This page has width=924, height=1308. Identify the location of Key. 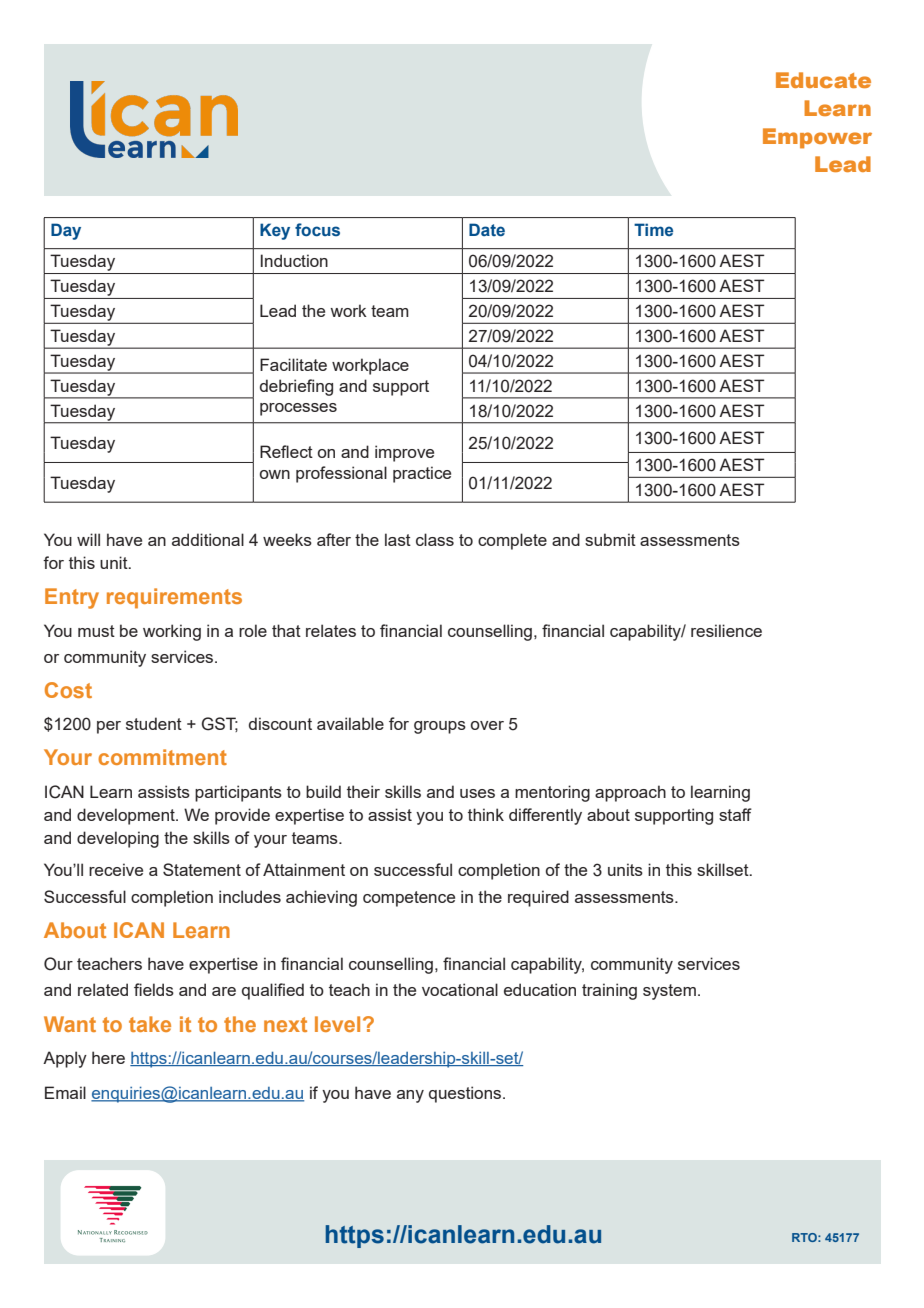
(275, 231).
